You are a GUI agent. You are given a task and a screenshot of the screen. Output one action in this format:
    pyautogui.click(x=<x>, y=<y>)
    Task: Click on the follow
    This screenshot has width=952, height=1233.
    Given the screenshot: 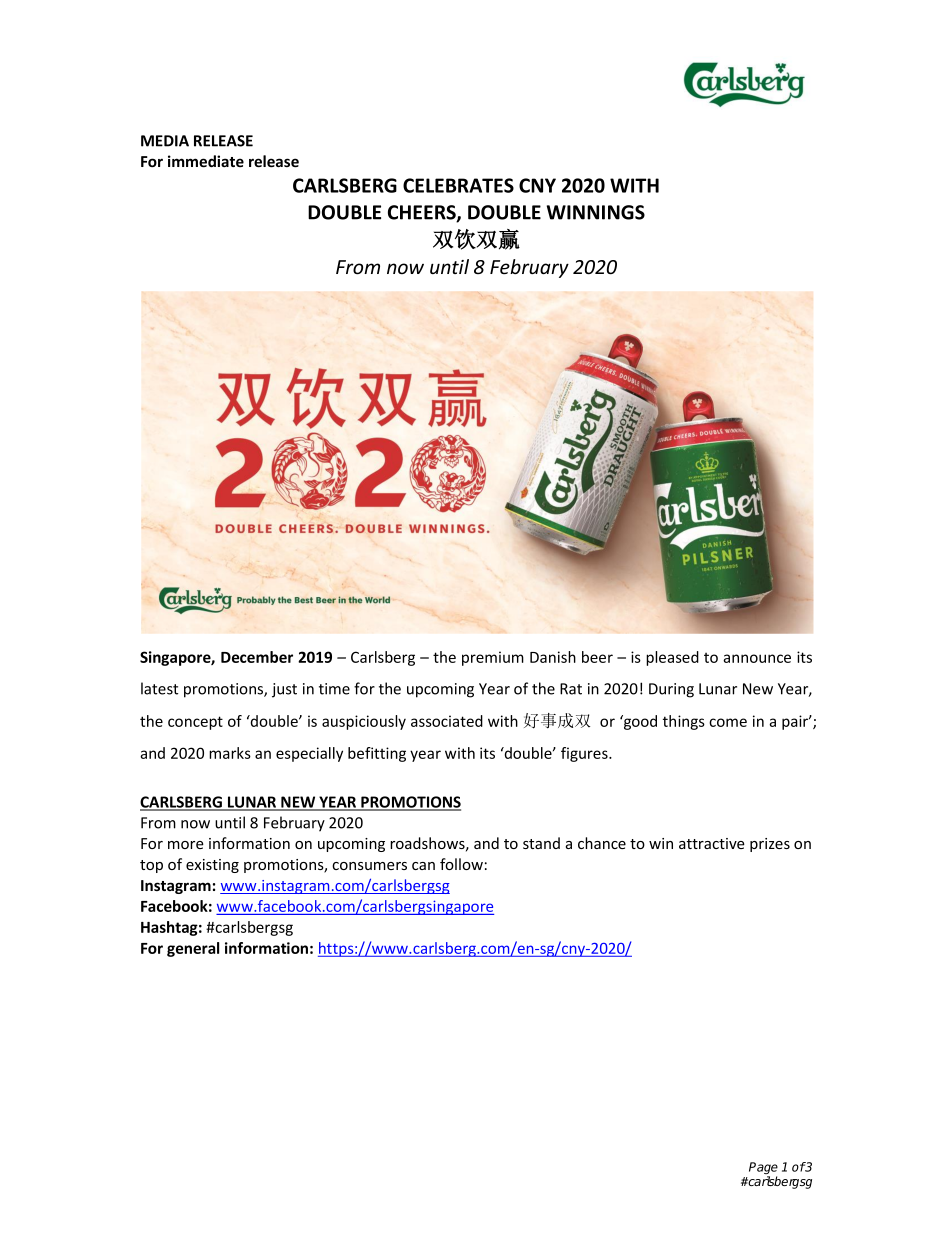 What is the action you would take?
    pyautogui.click(x=461, y=864)
